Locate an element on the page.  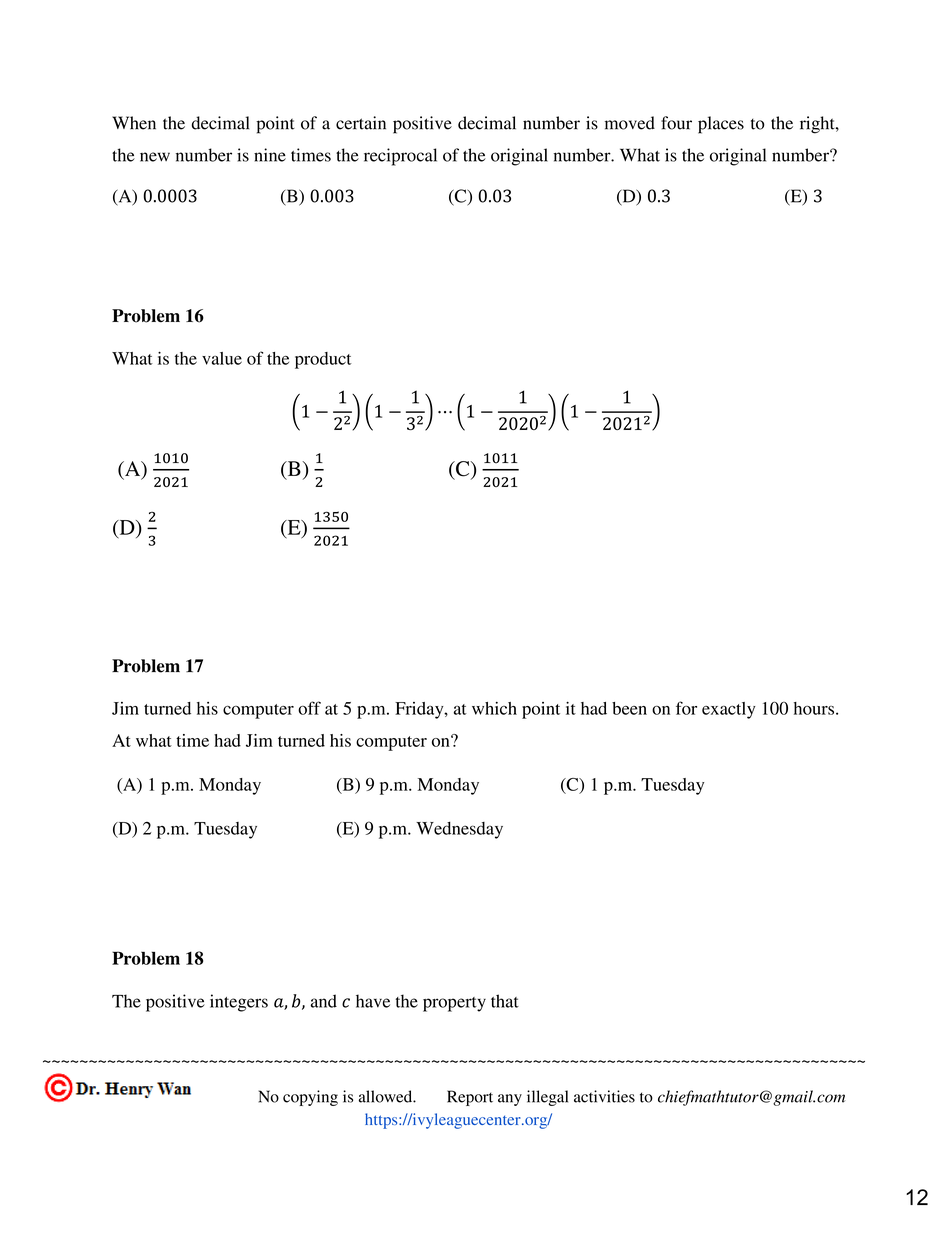
product is located at coordinates (323, 360).
